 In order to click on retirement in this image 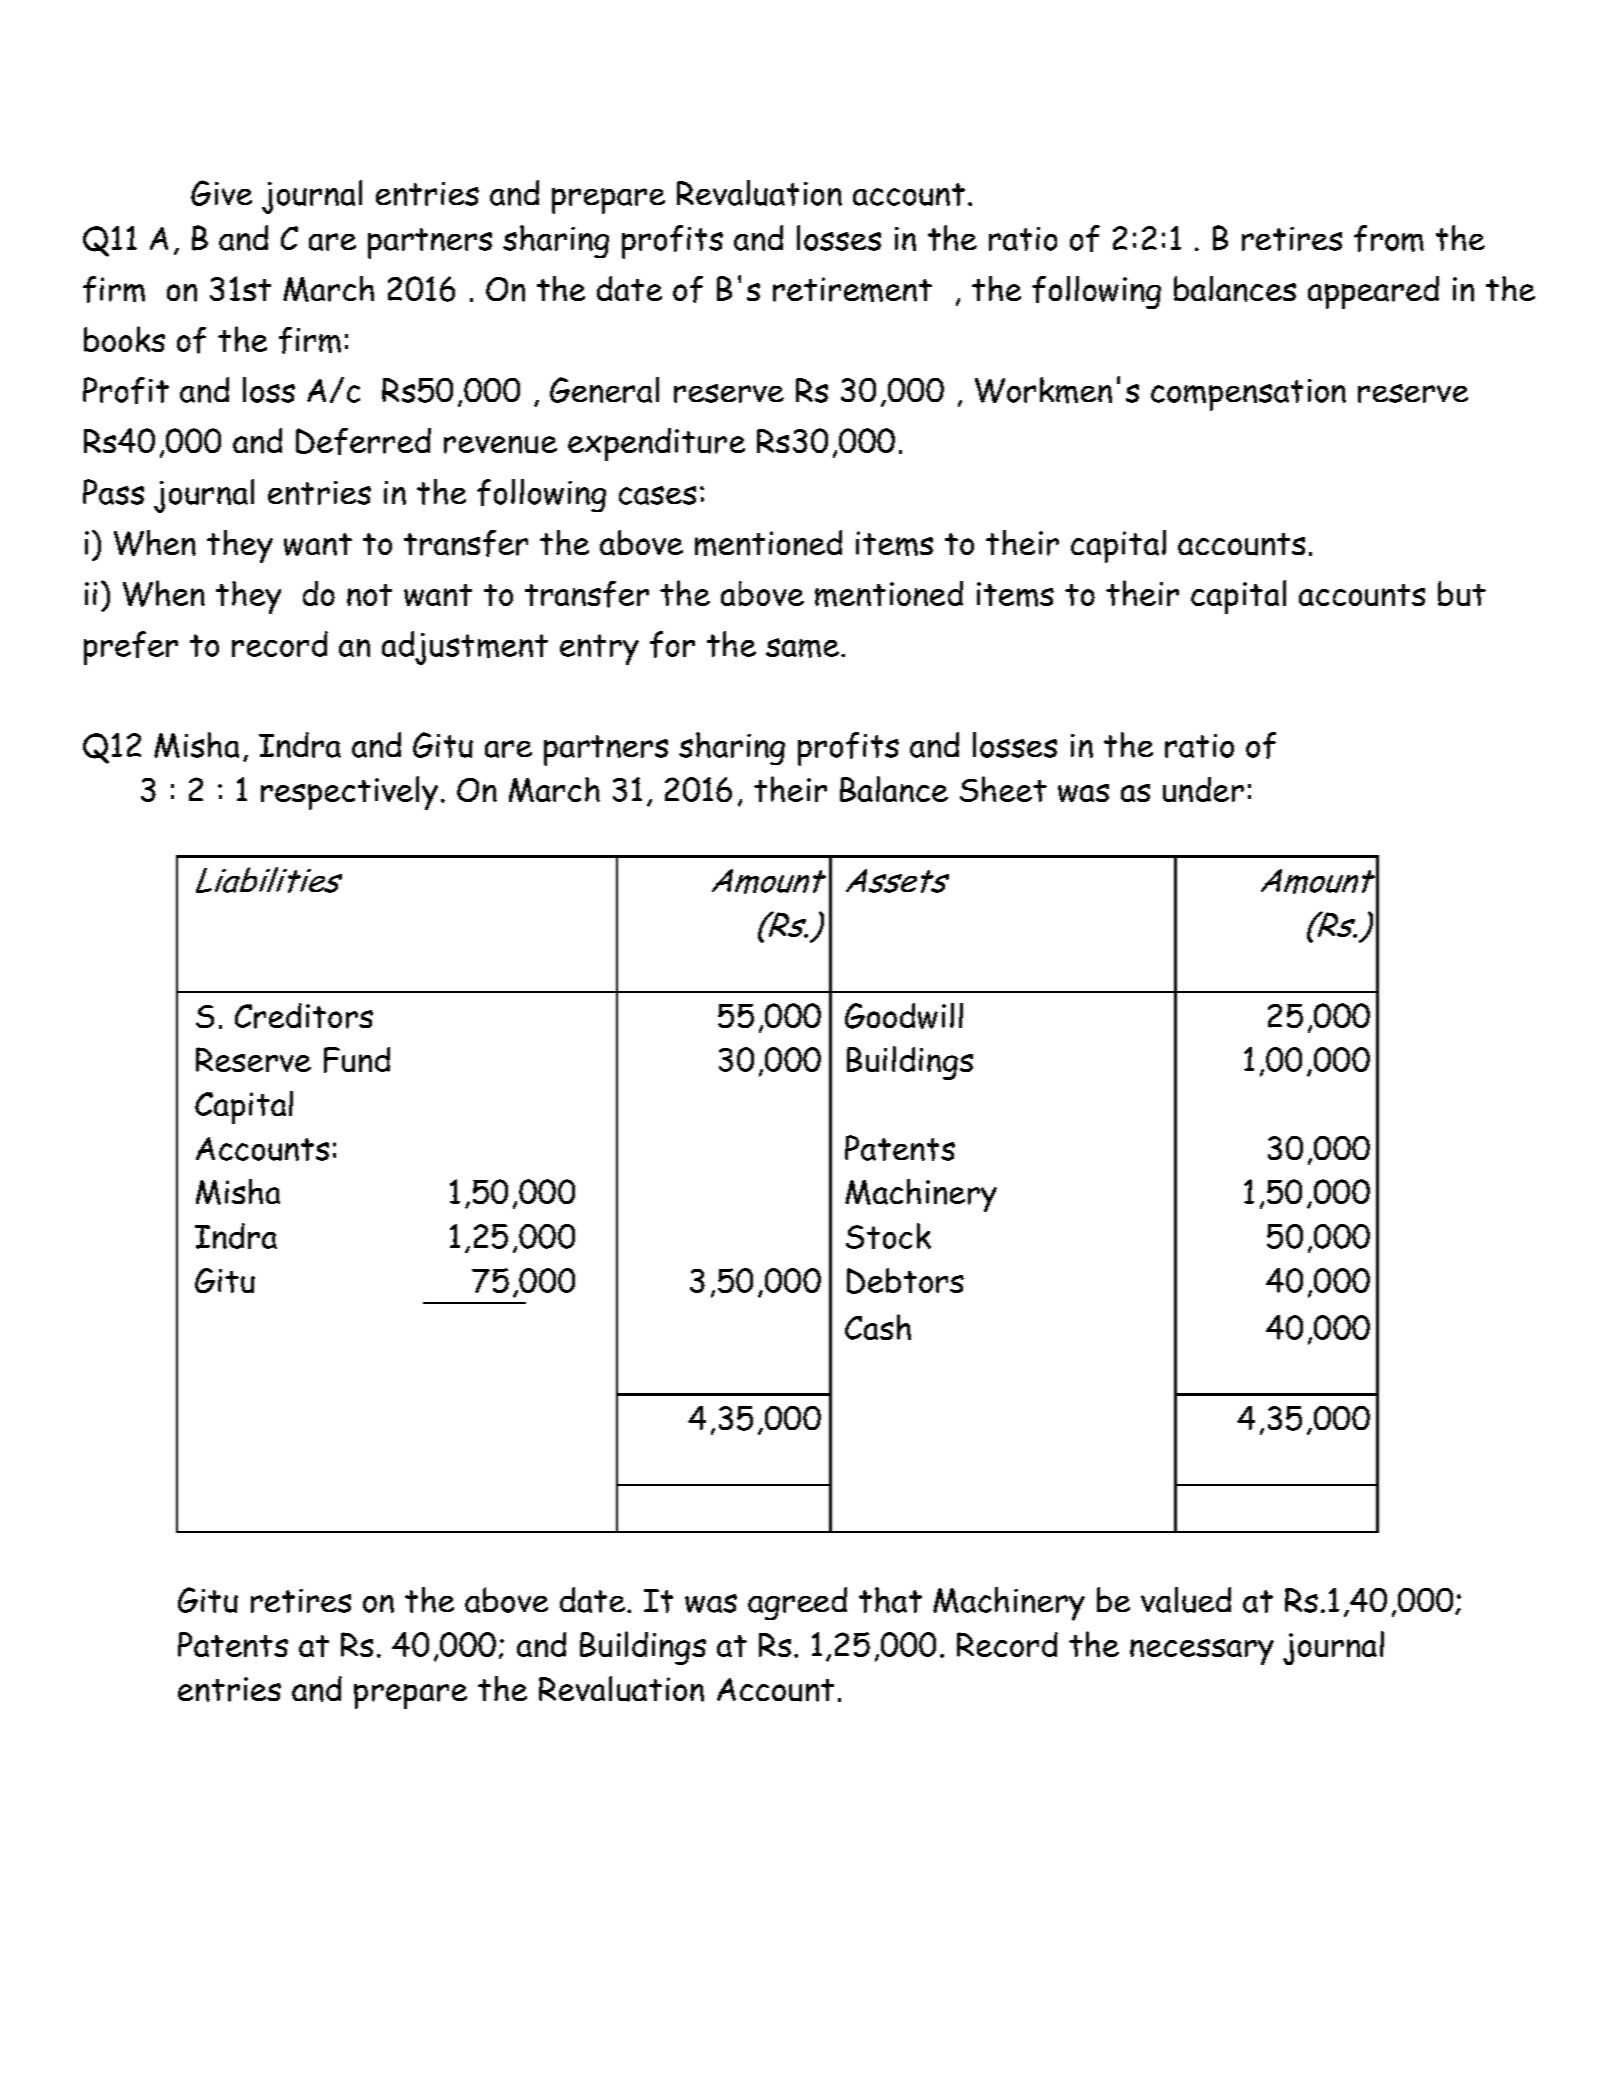, I will do `click(852, 289)`.
